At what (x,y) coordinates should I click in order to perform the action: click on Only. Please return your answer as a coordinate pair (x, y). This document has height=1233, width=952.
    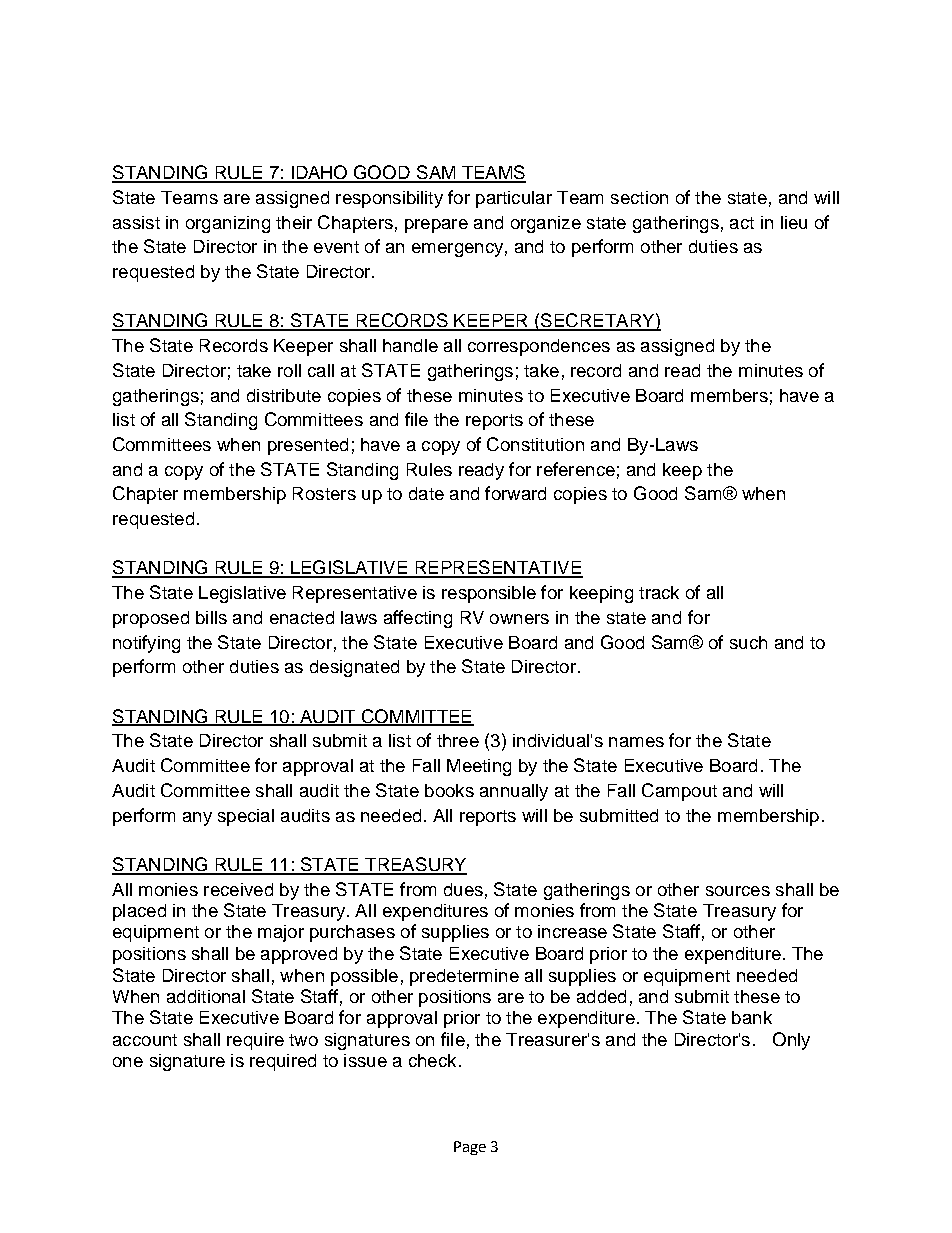
    Looking at the image, I should click on (791, 1041).
